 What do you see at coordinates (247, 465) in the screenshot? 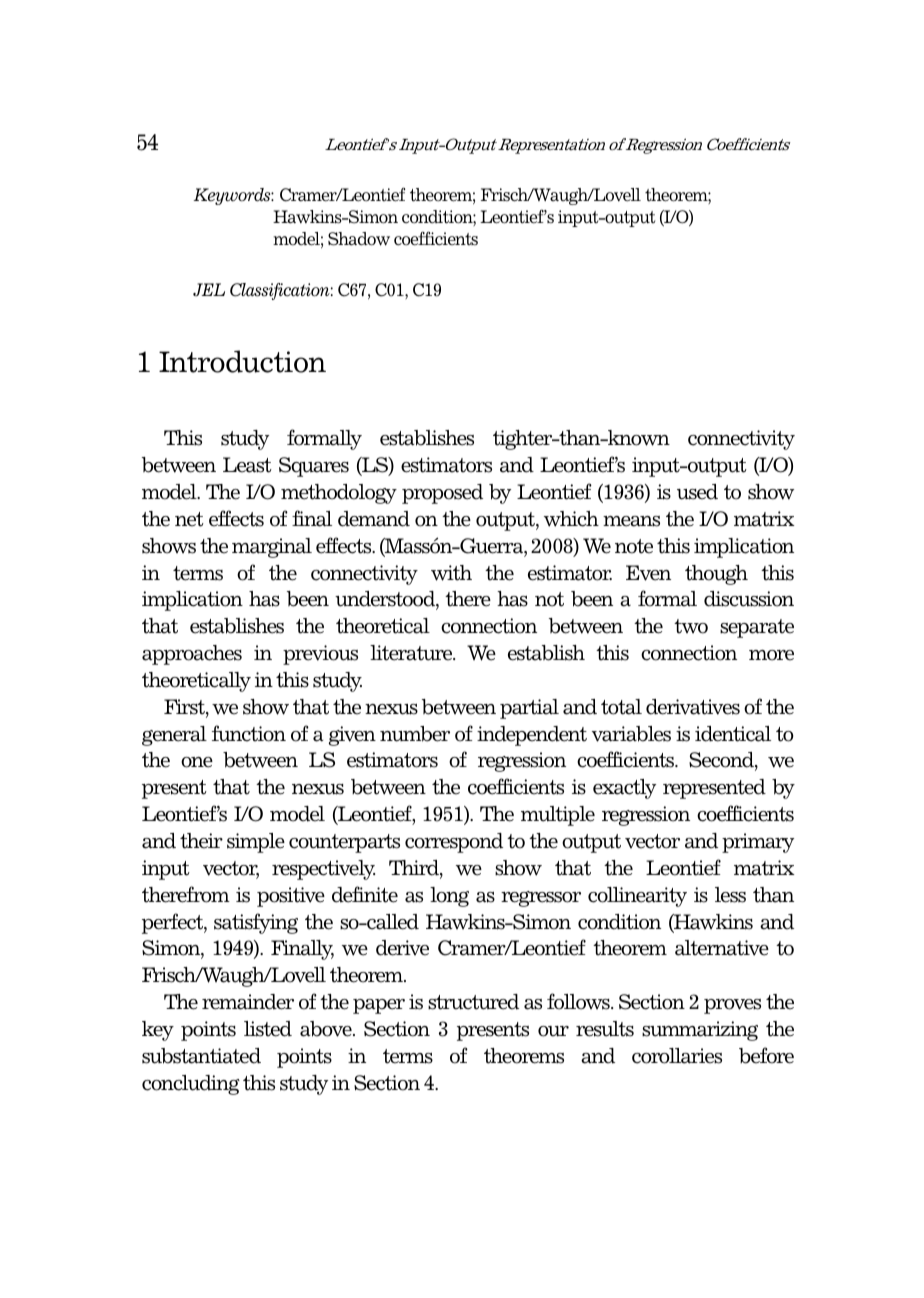
I see `Least` at bounding box center [247, 465].
